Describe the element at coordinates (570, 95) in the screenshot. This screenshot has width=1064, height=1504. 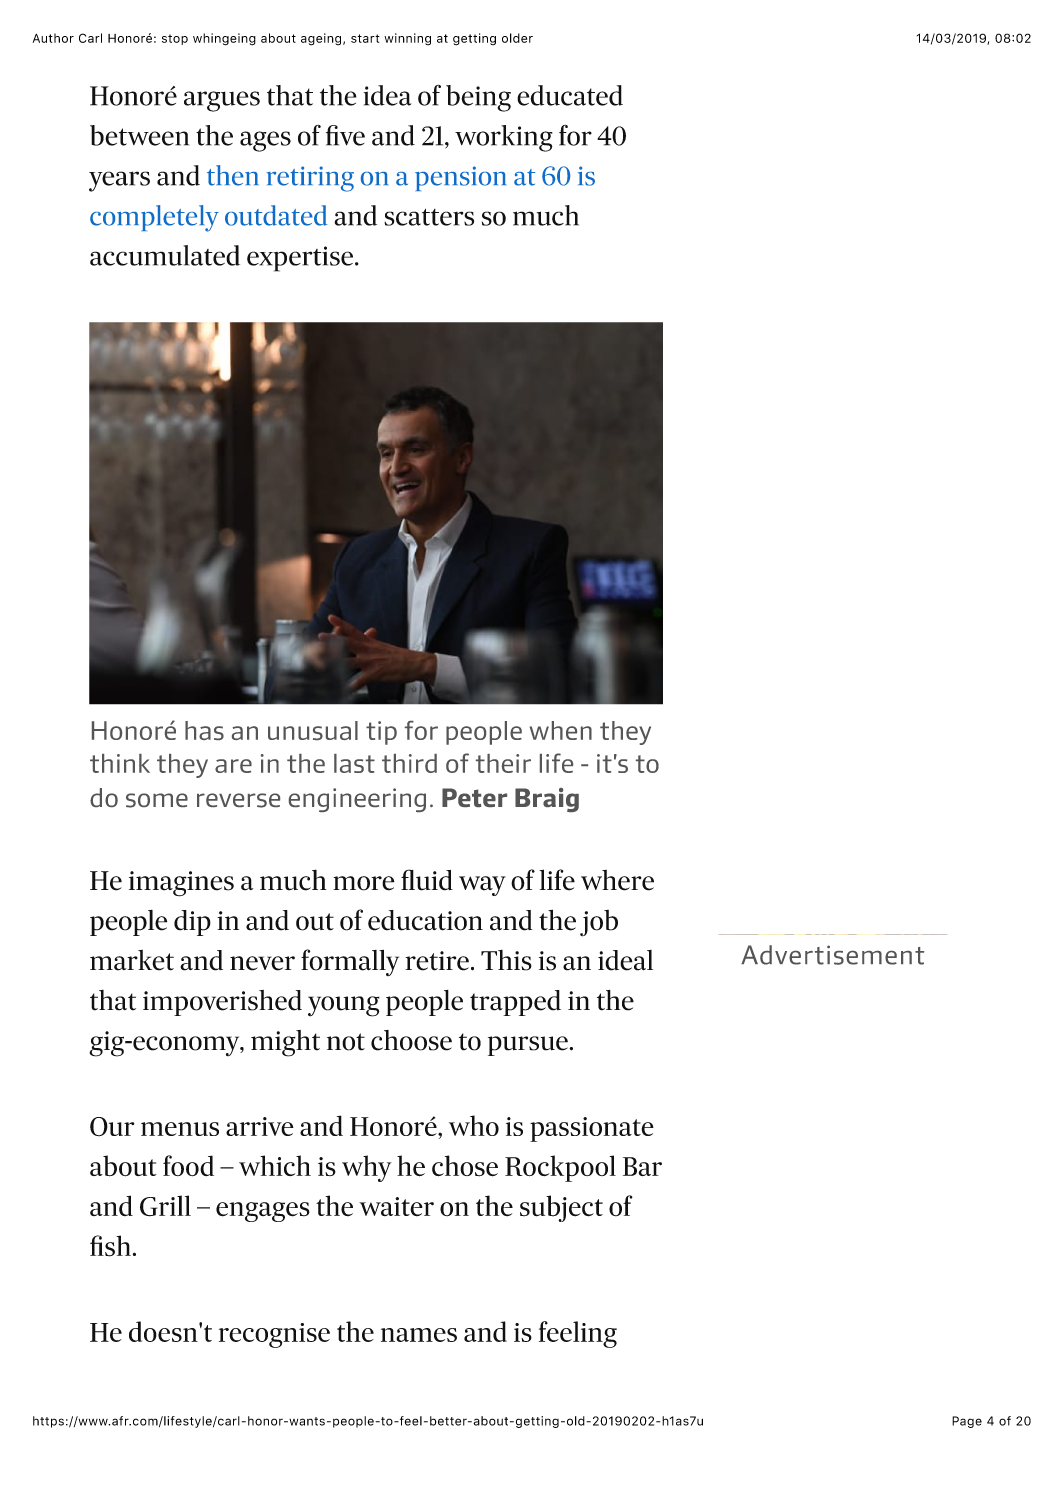
I see `educated` at that location.
